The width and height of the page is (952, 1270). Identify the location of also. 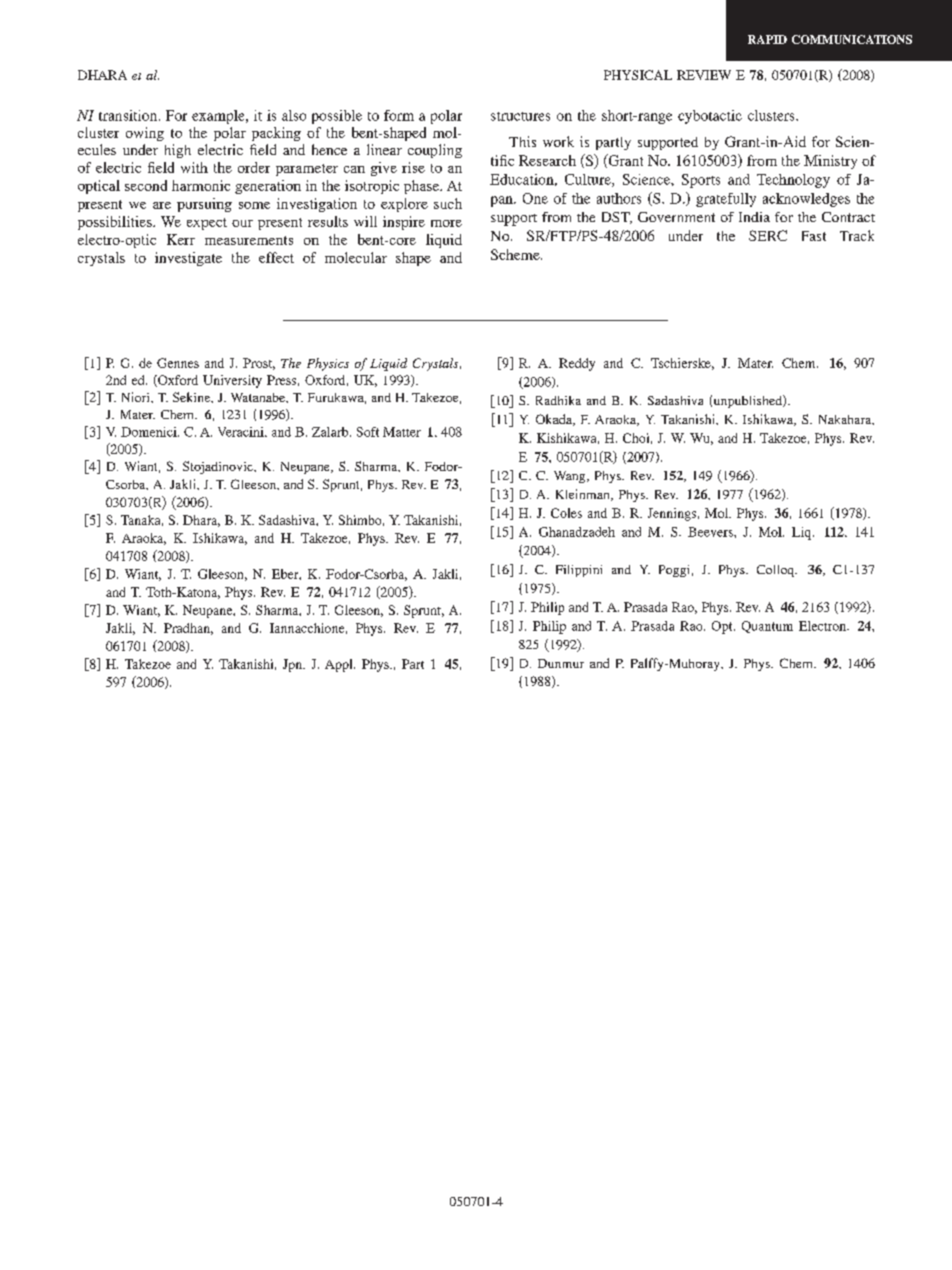
(294, 115).
